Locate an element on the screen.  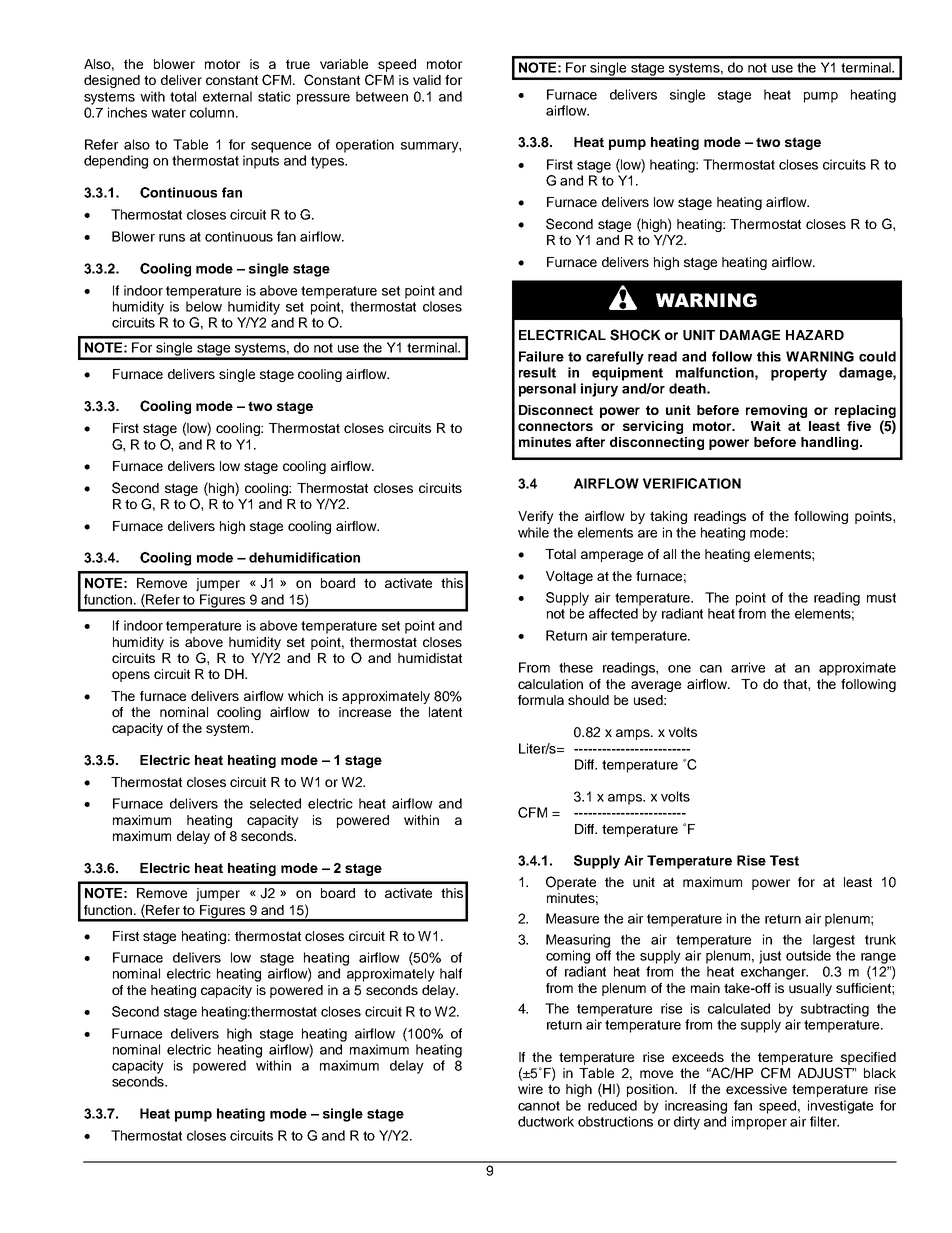
excessive is located at coordinates (756, 1089).
